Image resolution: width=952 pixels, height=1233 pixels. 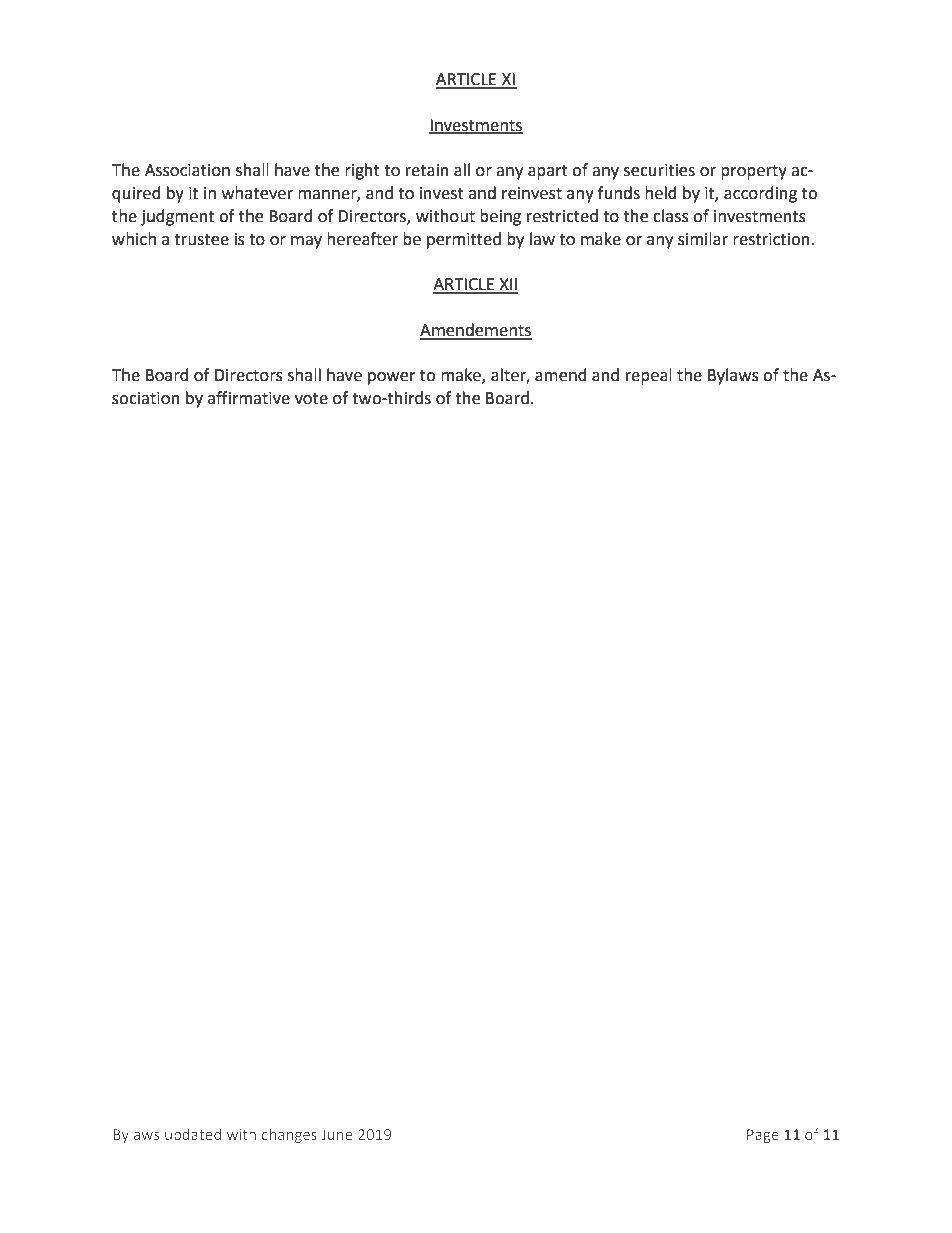 What do you see at coordinates (671, 216) in the document?
I see `class` at bounding box center [671, 216].
